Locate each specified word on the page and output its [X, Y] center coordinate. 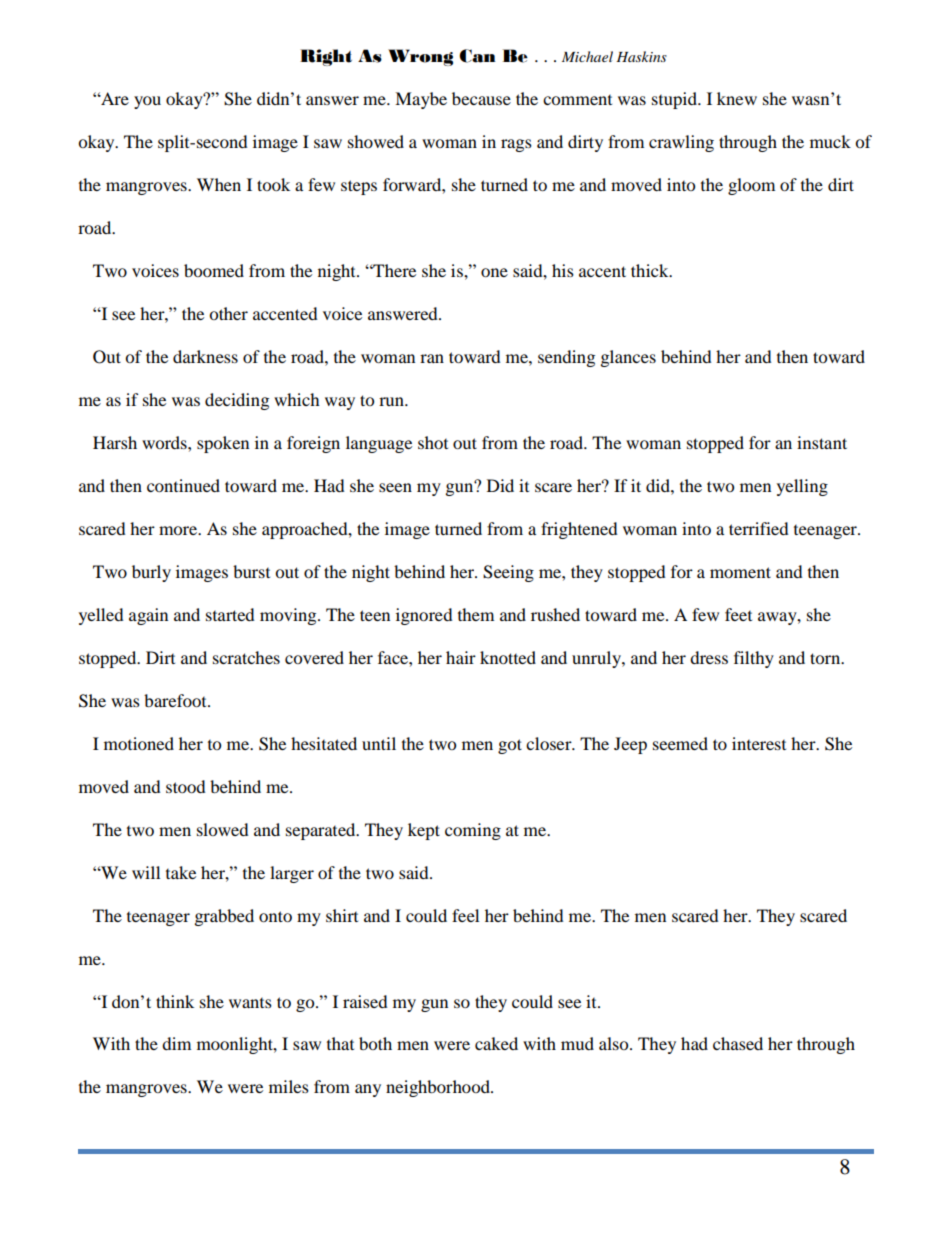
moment [740, 572]
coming [473, 831]
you [147, 102]
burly [151, 573]
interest [759, 743]
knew [737, 98]
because [481, 98]
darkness [205, 356]
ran [432, 358]
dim [176, 1043]
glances [628, 358]
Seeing [508, 573]
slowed [223, 829]
